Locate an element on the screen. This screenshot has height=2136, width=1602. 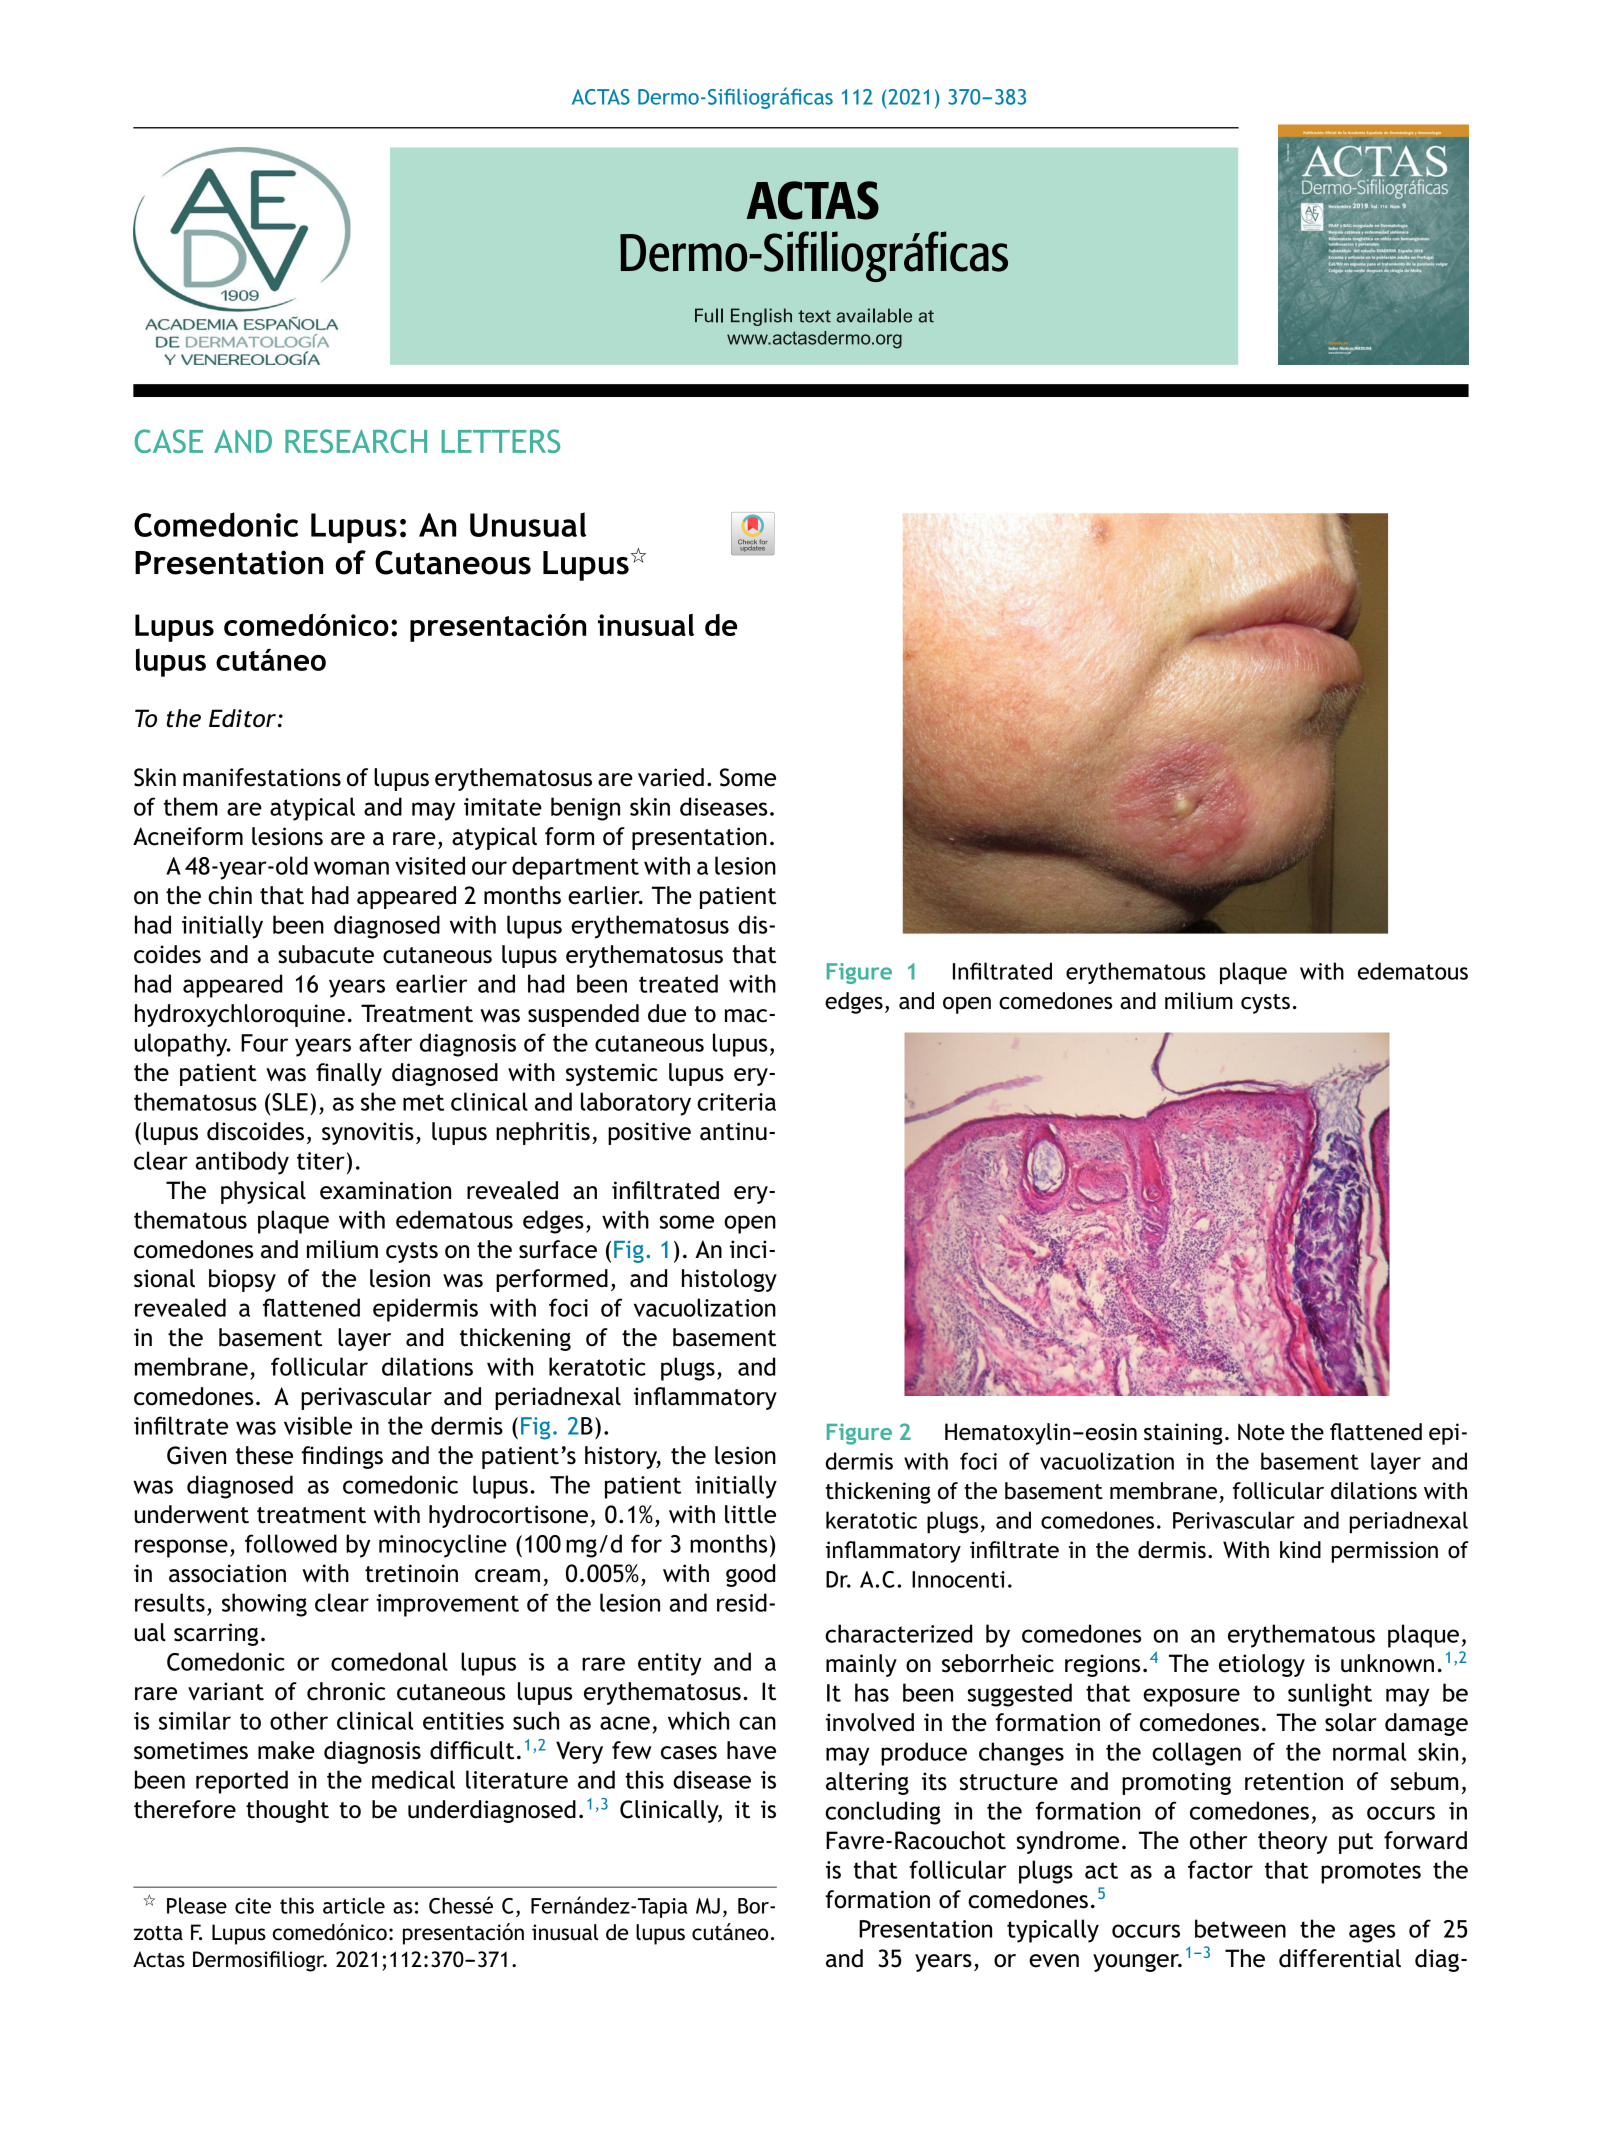
varied is located at coordinates (671, 777).
